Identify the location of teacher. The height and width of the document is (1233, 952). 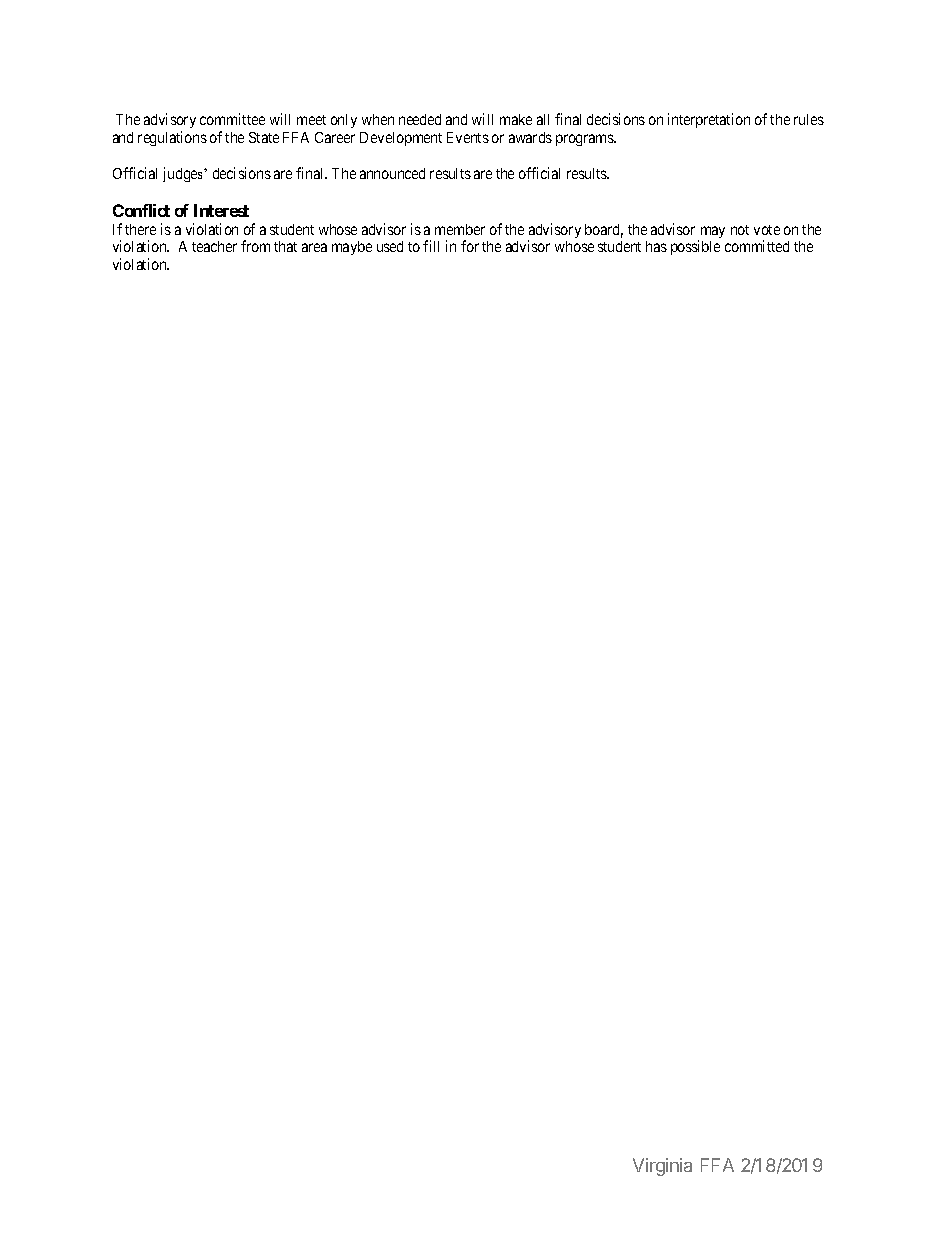
(214, 246).
